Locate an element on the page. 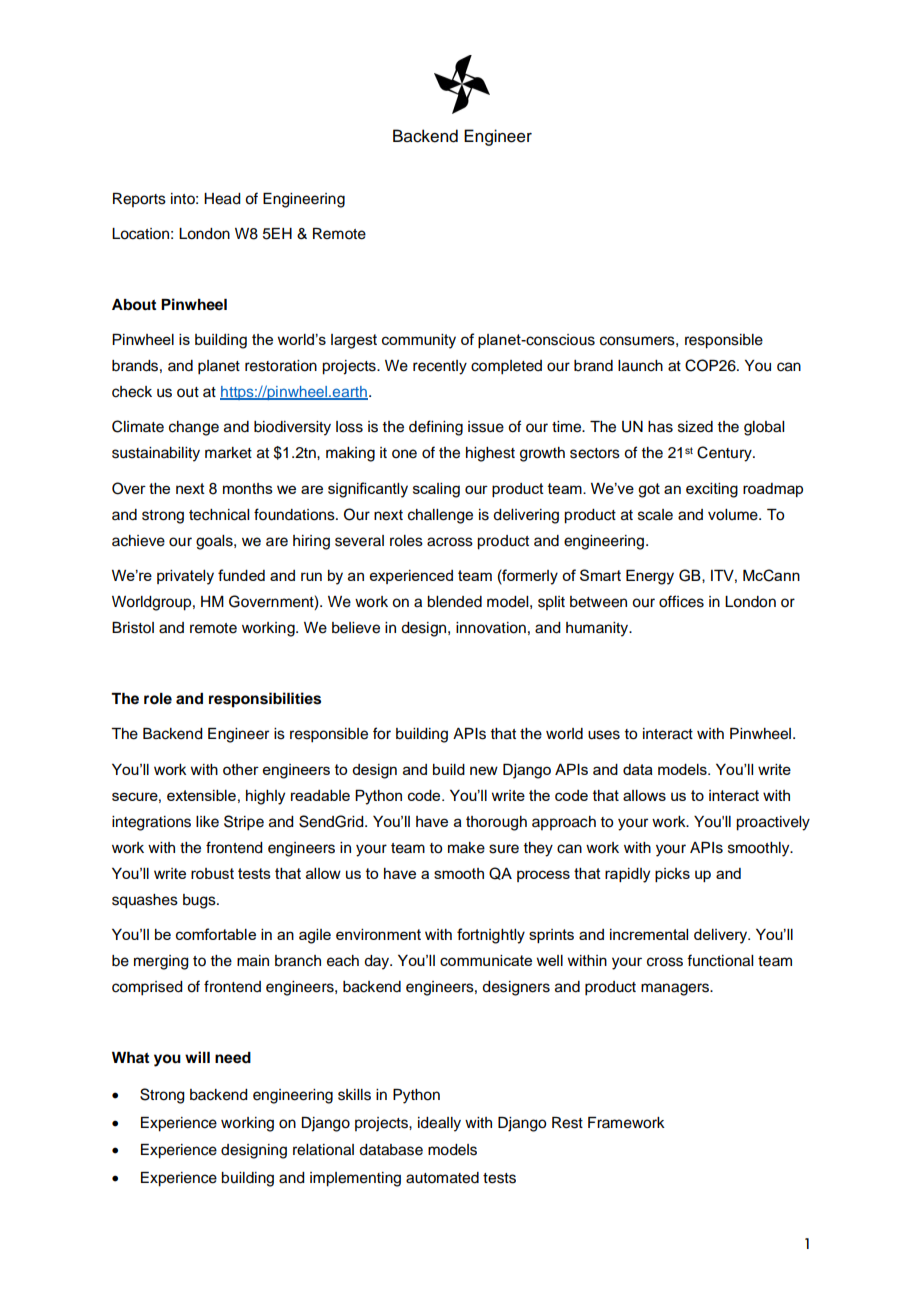 The width and height of the document is (924, 1308). picks is located at coordinates (672, 875).
